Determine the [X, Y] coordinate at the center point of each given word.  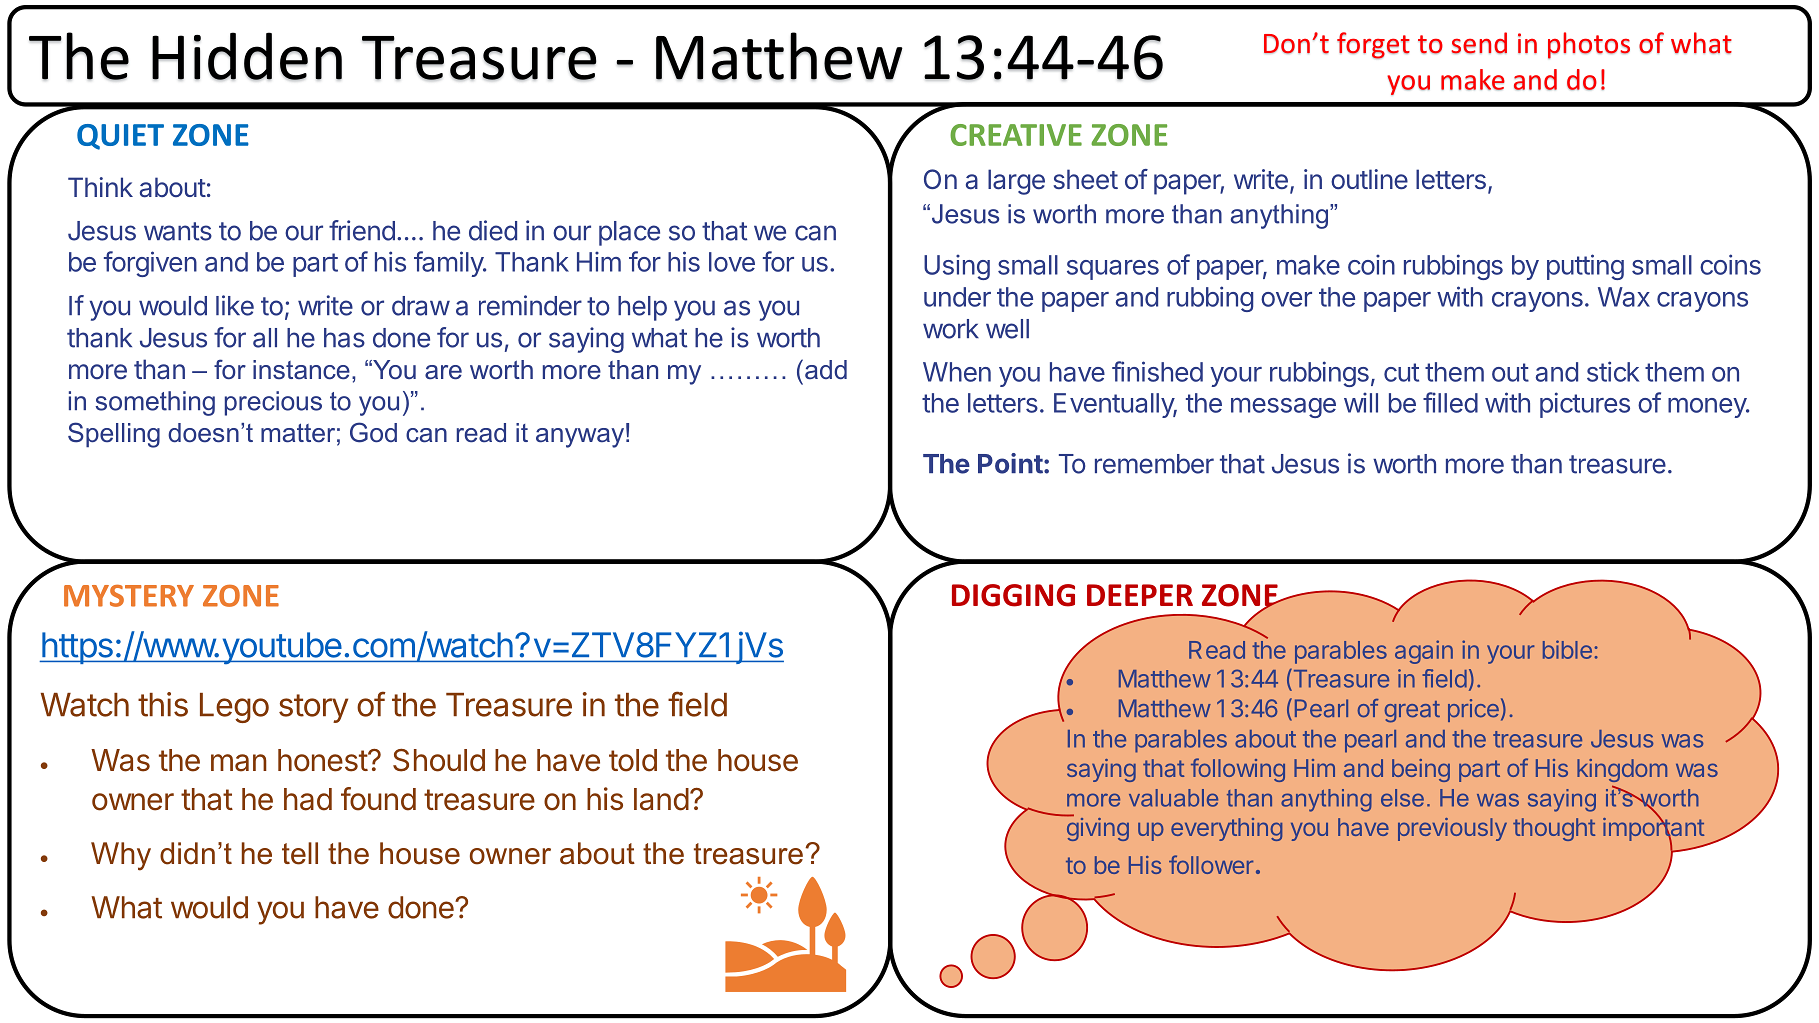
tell [300, 853]
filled [1450, 402]
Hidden [247, 56]
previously [1452, 829]
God [373, 432]
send [1479, 43]
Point [1010, 463]
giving [1098, 828]
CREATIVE [1016, 135]
